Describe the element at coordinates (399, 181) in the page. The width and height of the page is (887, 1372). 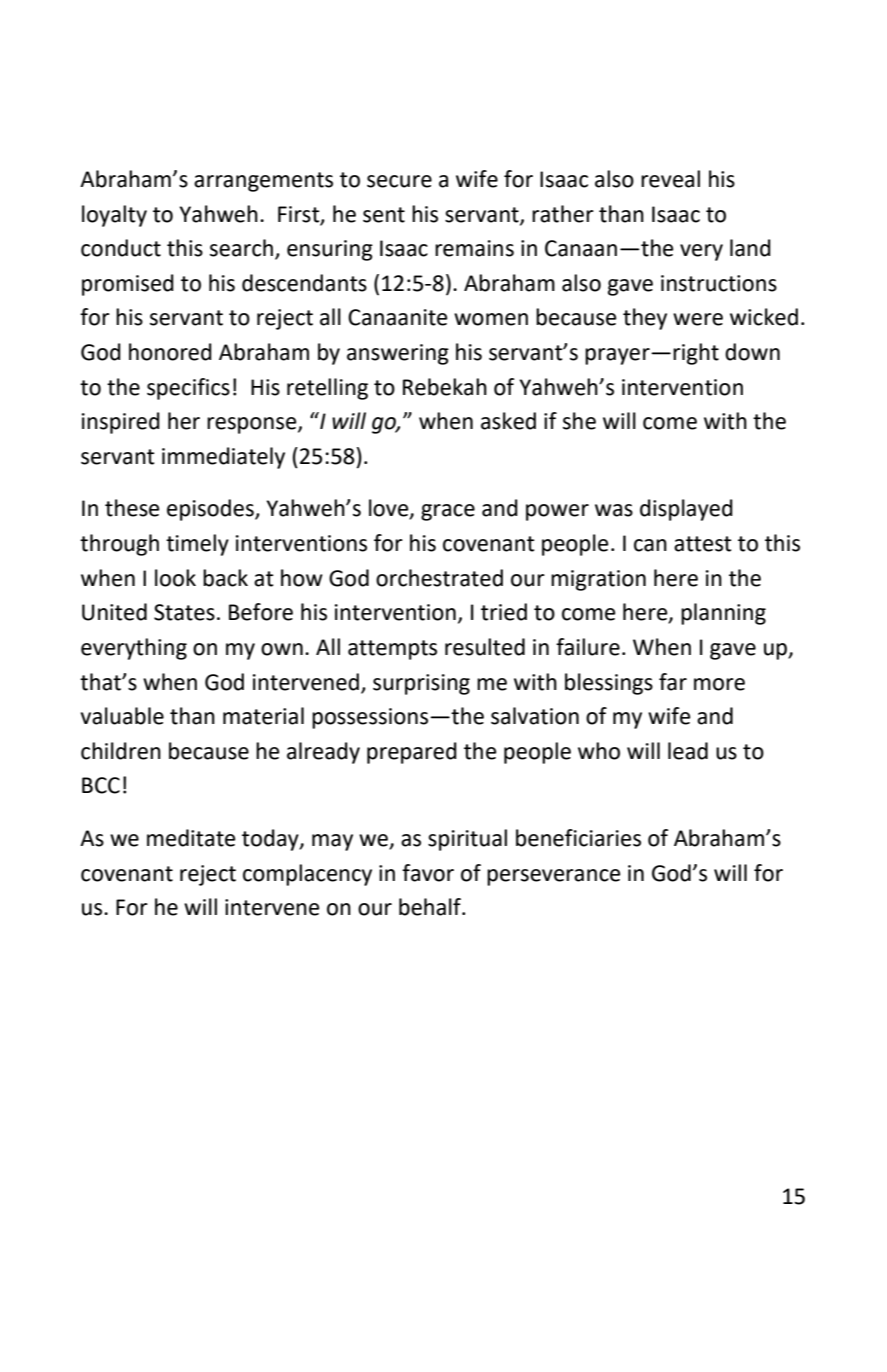
I see `secure` at that location.
